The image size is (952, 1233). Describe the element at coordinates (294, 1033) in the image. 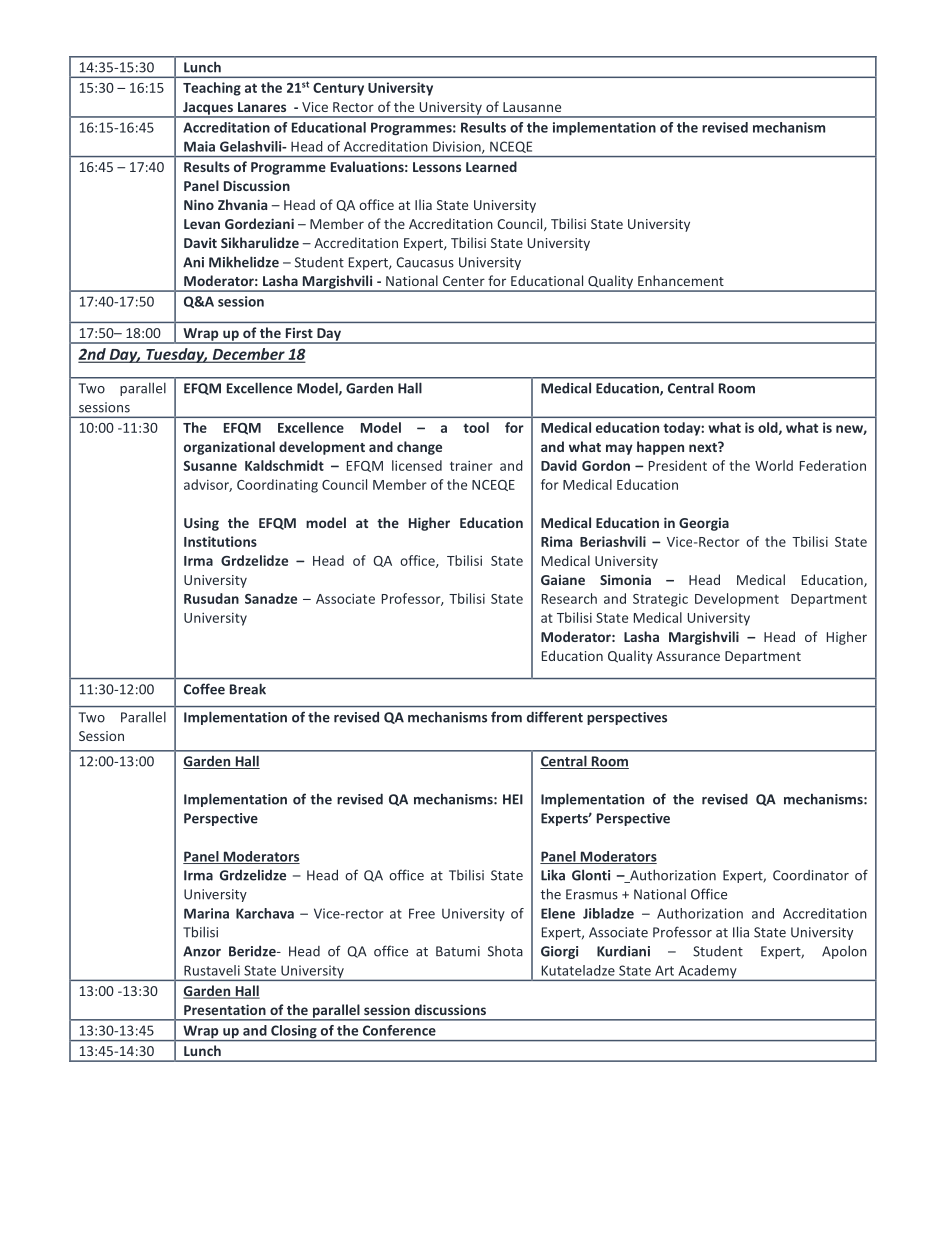

I see `Closing` at that location.
